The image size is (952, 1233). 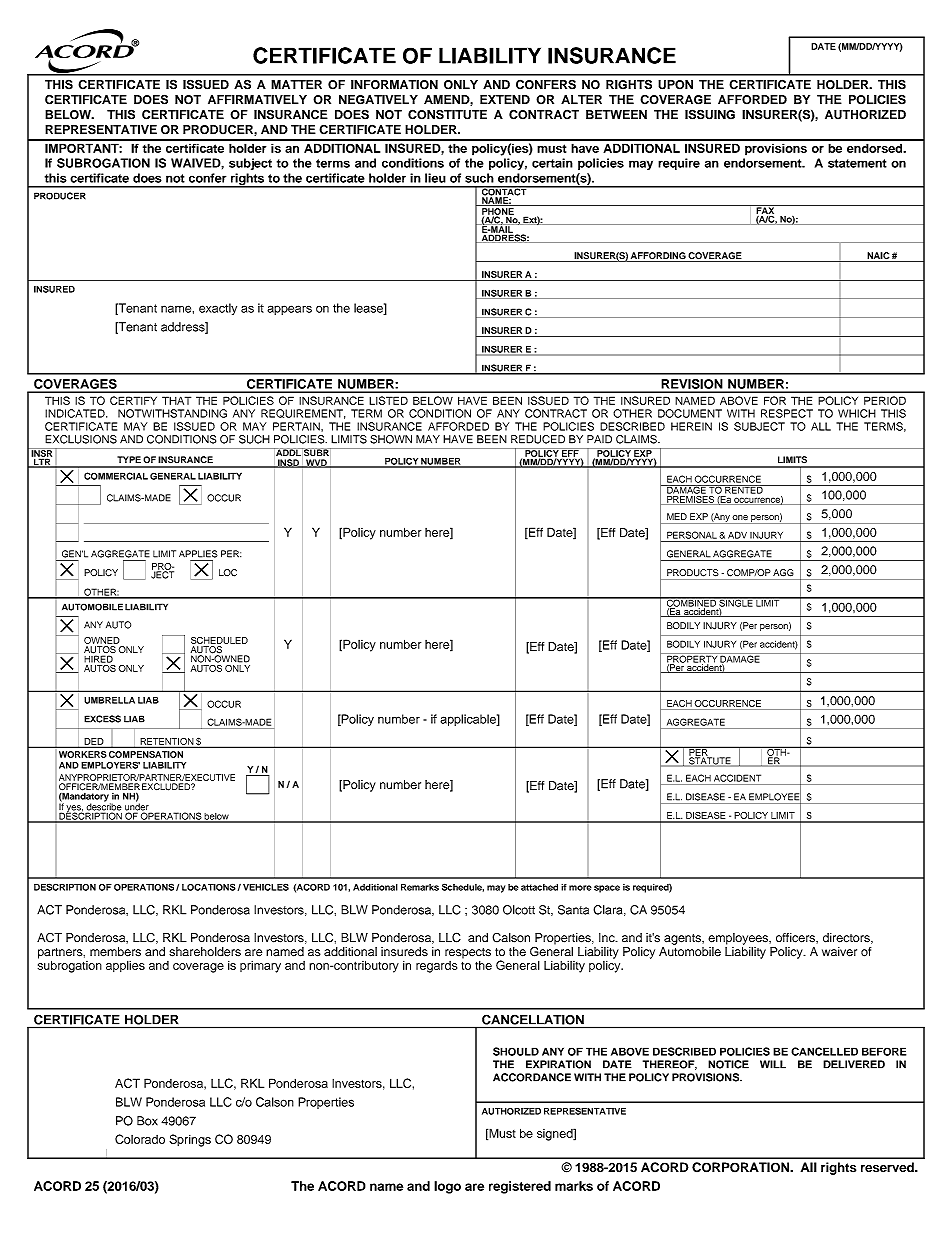 I want to click on registered, so click(x=520, y=1187).
